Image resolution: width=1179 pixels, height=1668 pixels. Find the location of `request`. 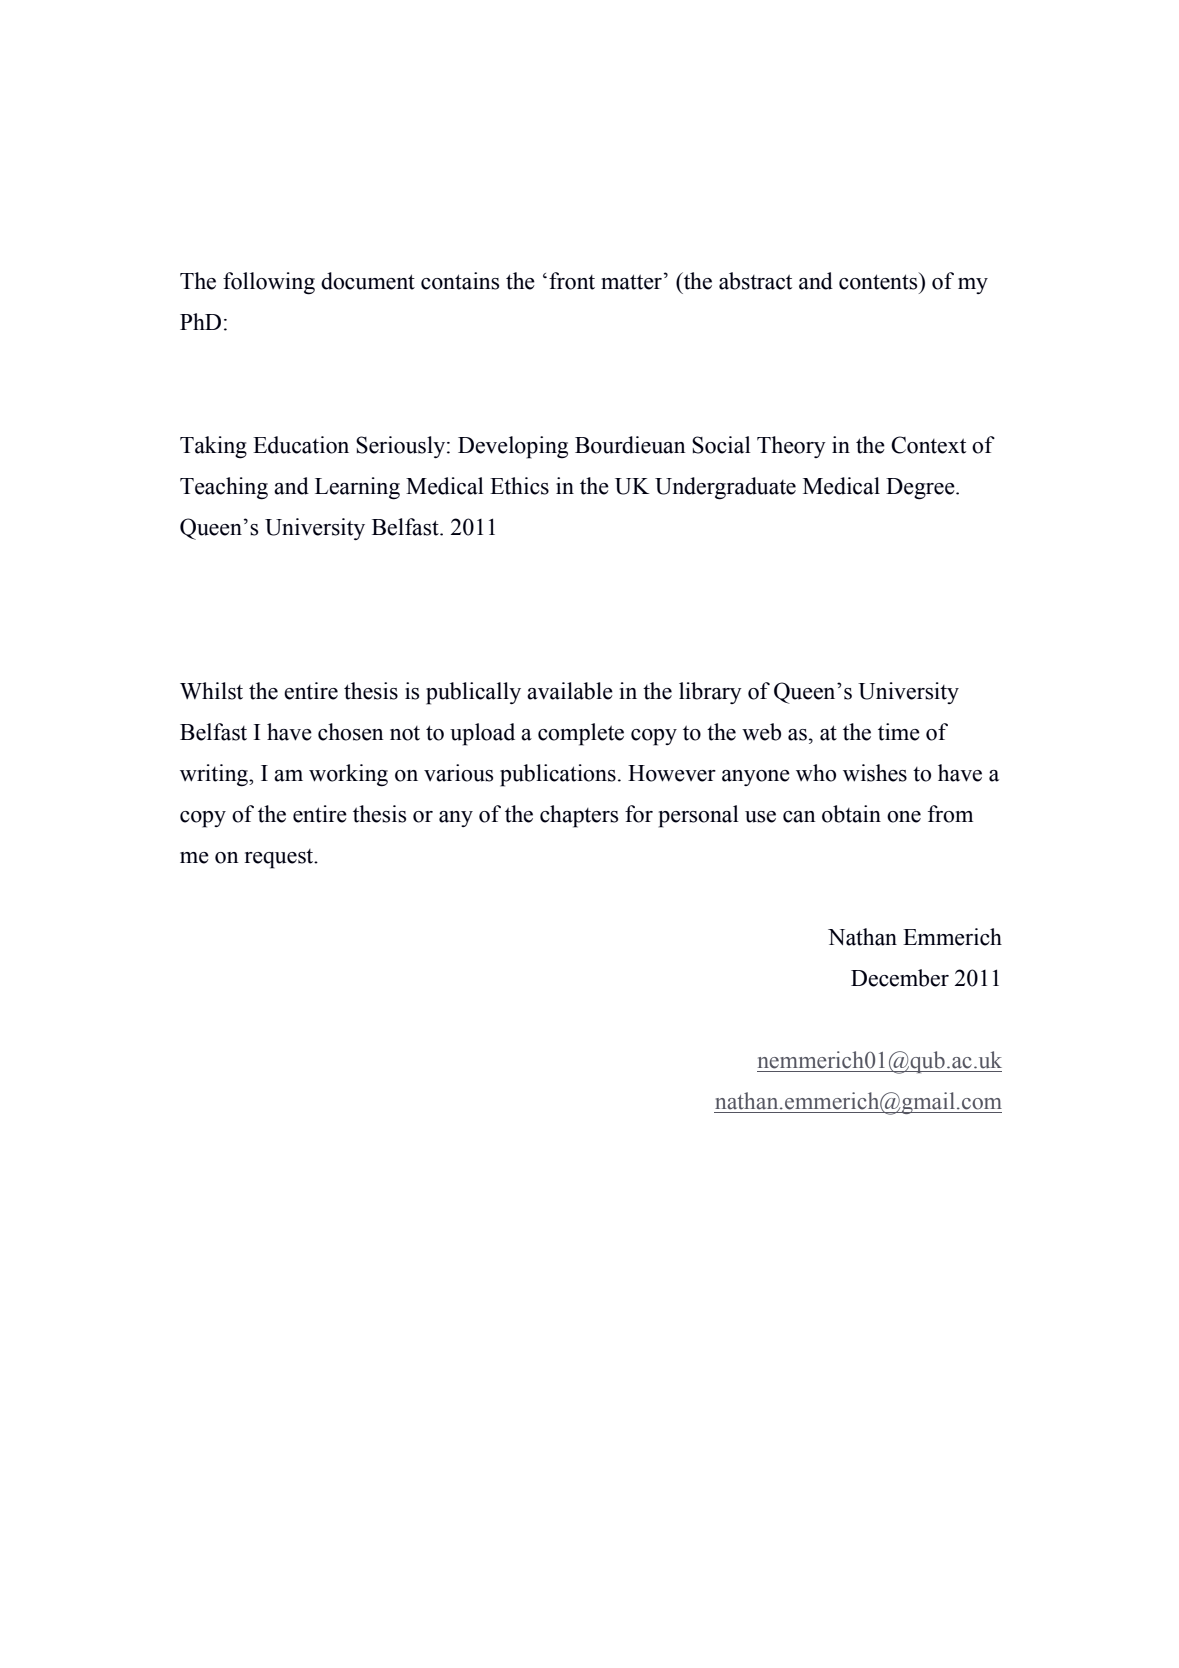

request is located at coordinates (280, 859).
